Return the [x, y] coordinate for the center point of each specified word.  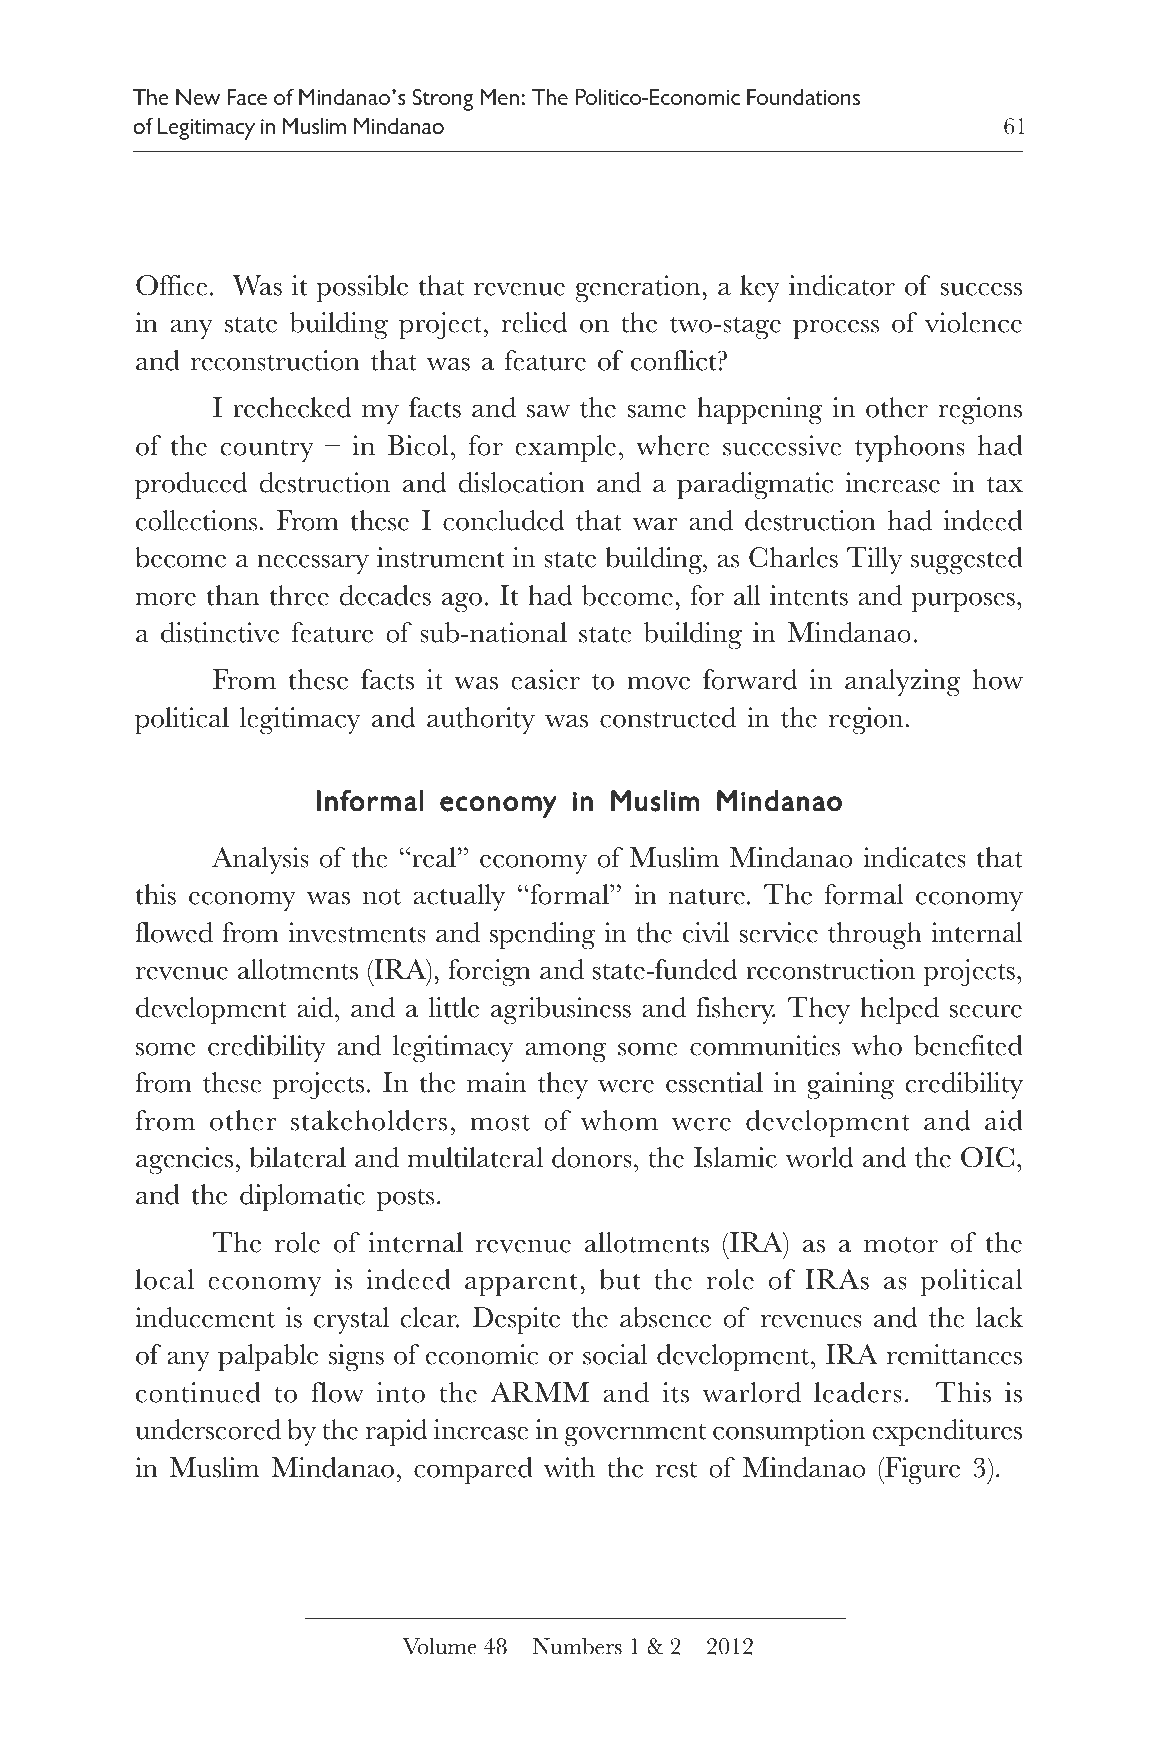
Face [247, 97]
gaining [851, 1086]
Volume [439, 1646]
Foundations [803, 97]
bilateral [298, 1157]
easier [545, 679]
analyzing [903, 683]
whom [619, 1120]
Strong [443, 99]
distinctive [220, 632]
